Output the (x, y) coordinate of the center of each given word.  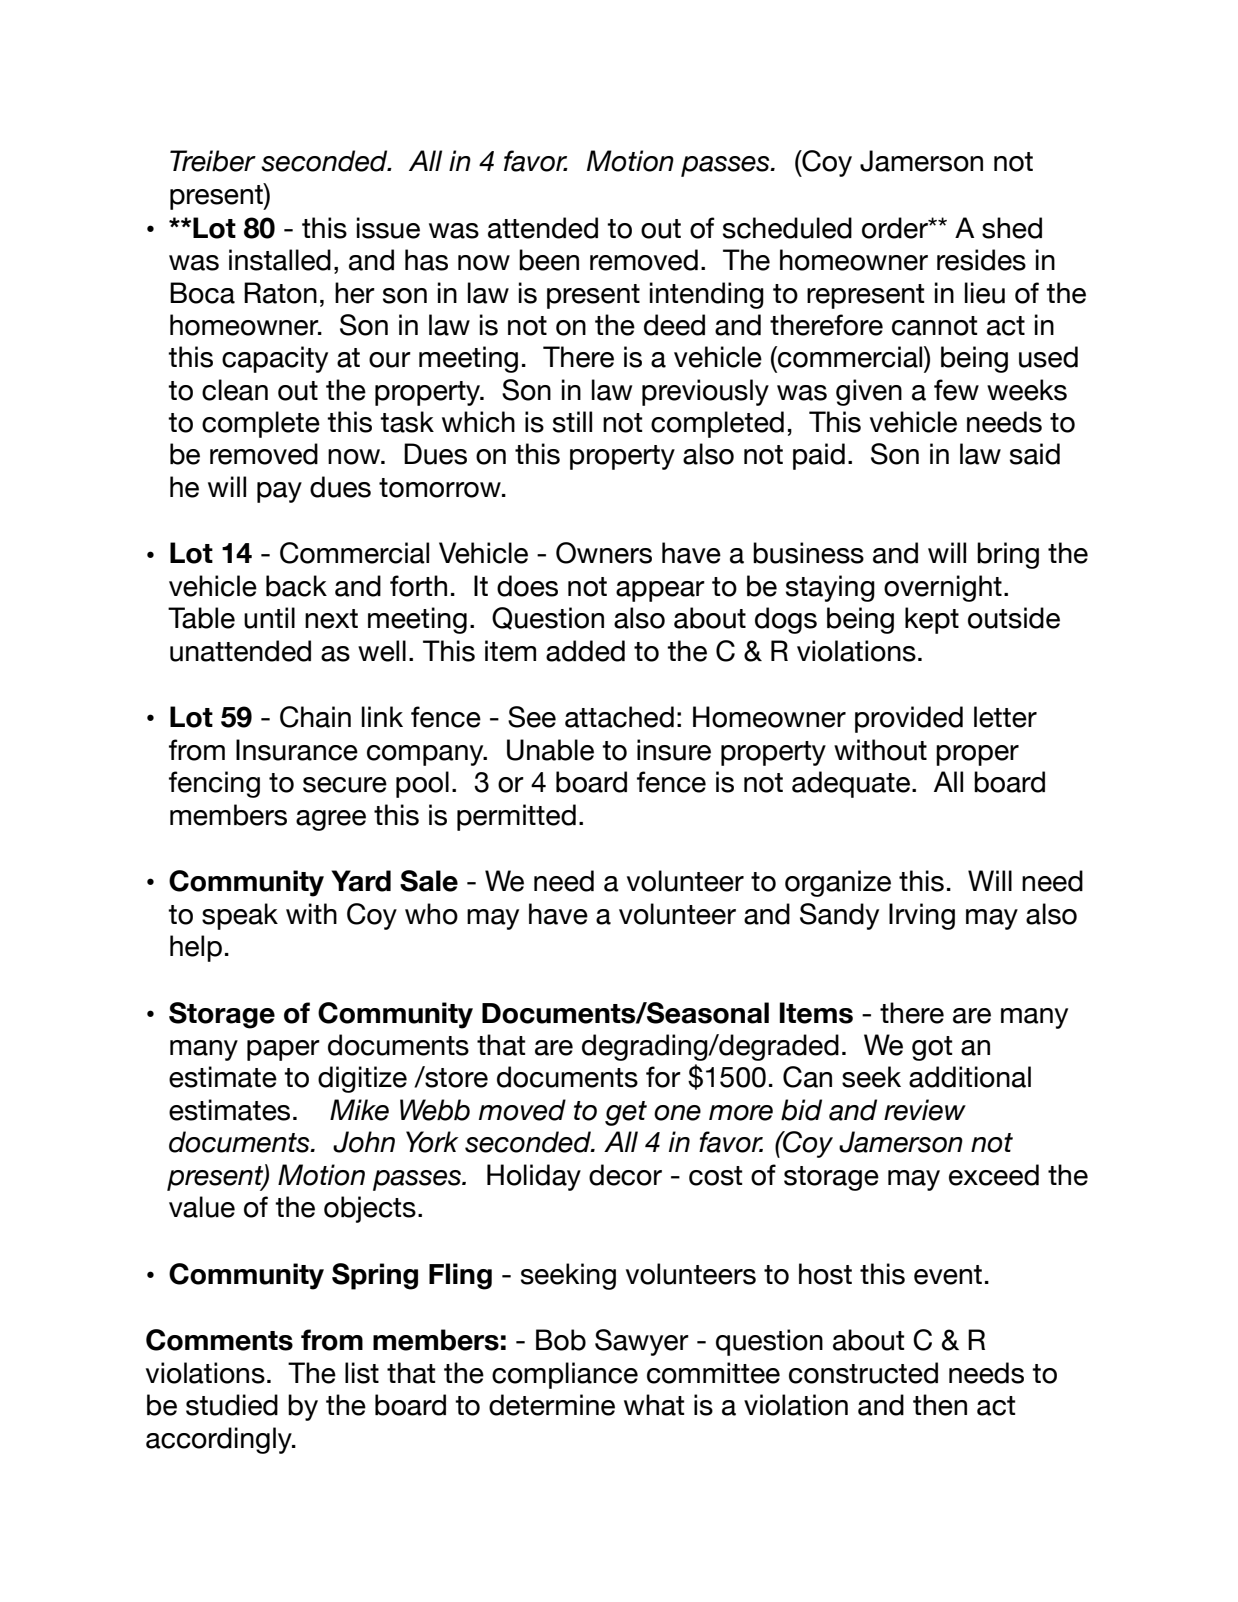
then (940, 1405)
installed (280, 260)
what (654, 1405)
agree (331, 820)
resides (981, 260)
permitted (516, 817)
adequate (851, 784)
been (549, 260)
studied (232, 1405)
